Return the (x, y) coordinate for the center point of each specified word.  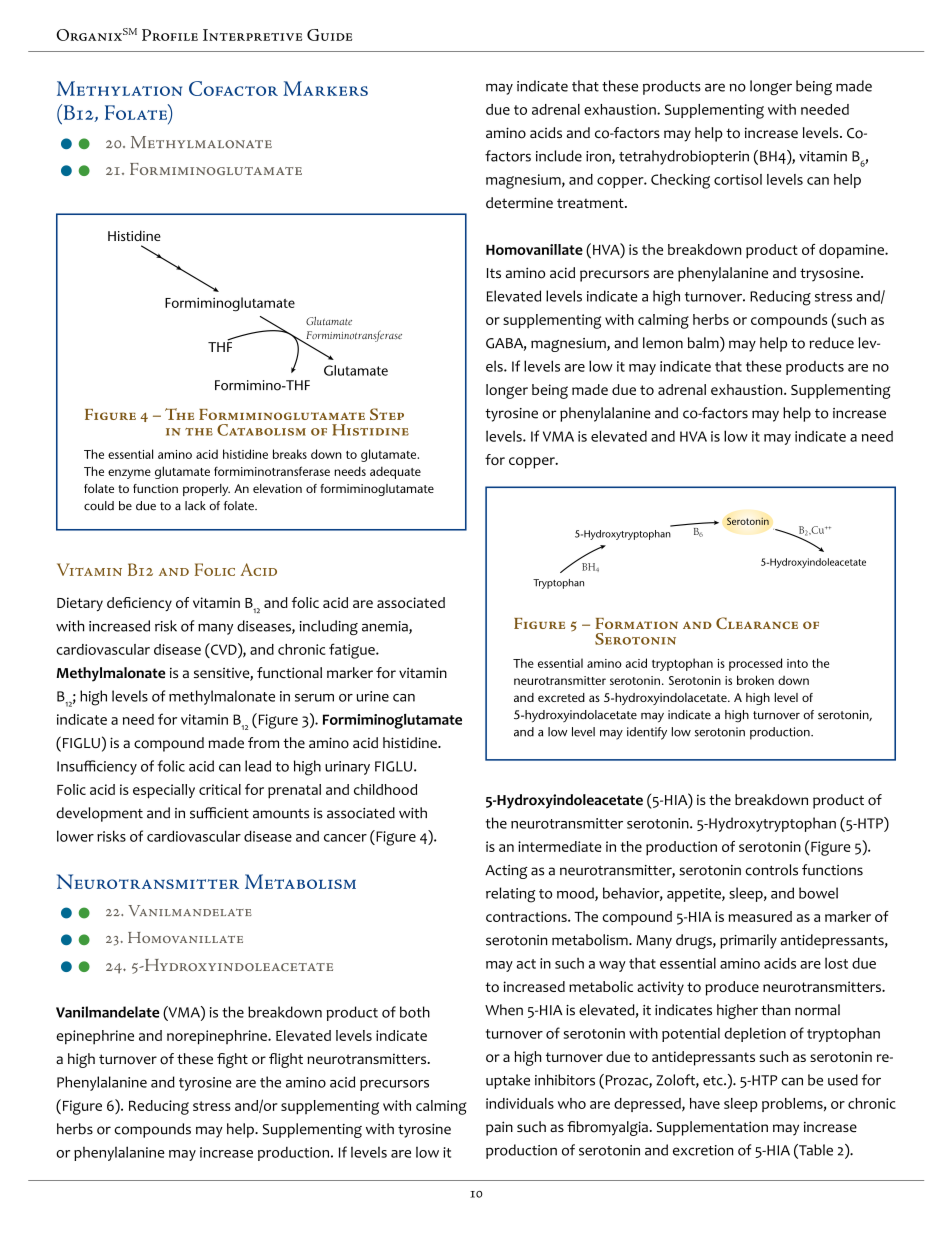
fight (232, 1060)
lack (195, 506)
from (263, 743)
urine (372, 696)
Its (494, 273)
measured (760, 916)
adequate (395, 472)
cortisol (738, 179)
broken (755, 680)
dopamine (852, 251)
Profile (170, 35)
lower (75, 836)
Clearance (757, 623)
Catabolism (261, 430)
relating (510, 895)
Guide (329, 35)
